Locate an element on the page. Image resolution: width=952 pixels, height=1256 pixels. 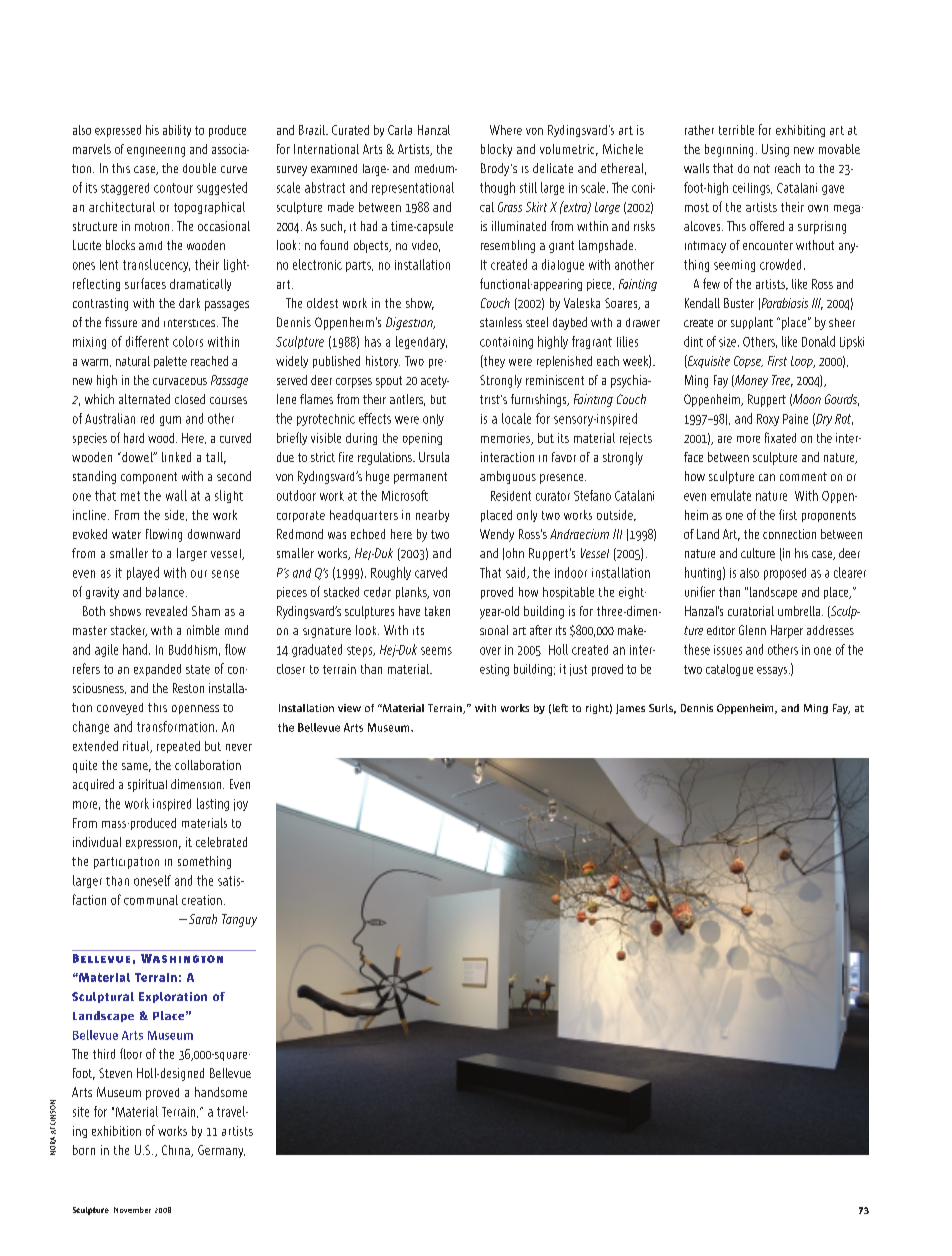
repeated is located at coordinates (178, 747).
